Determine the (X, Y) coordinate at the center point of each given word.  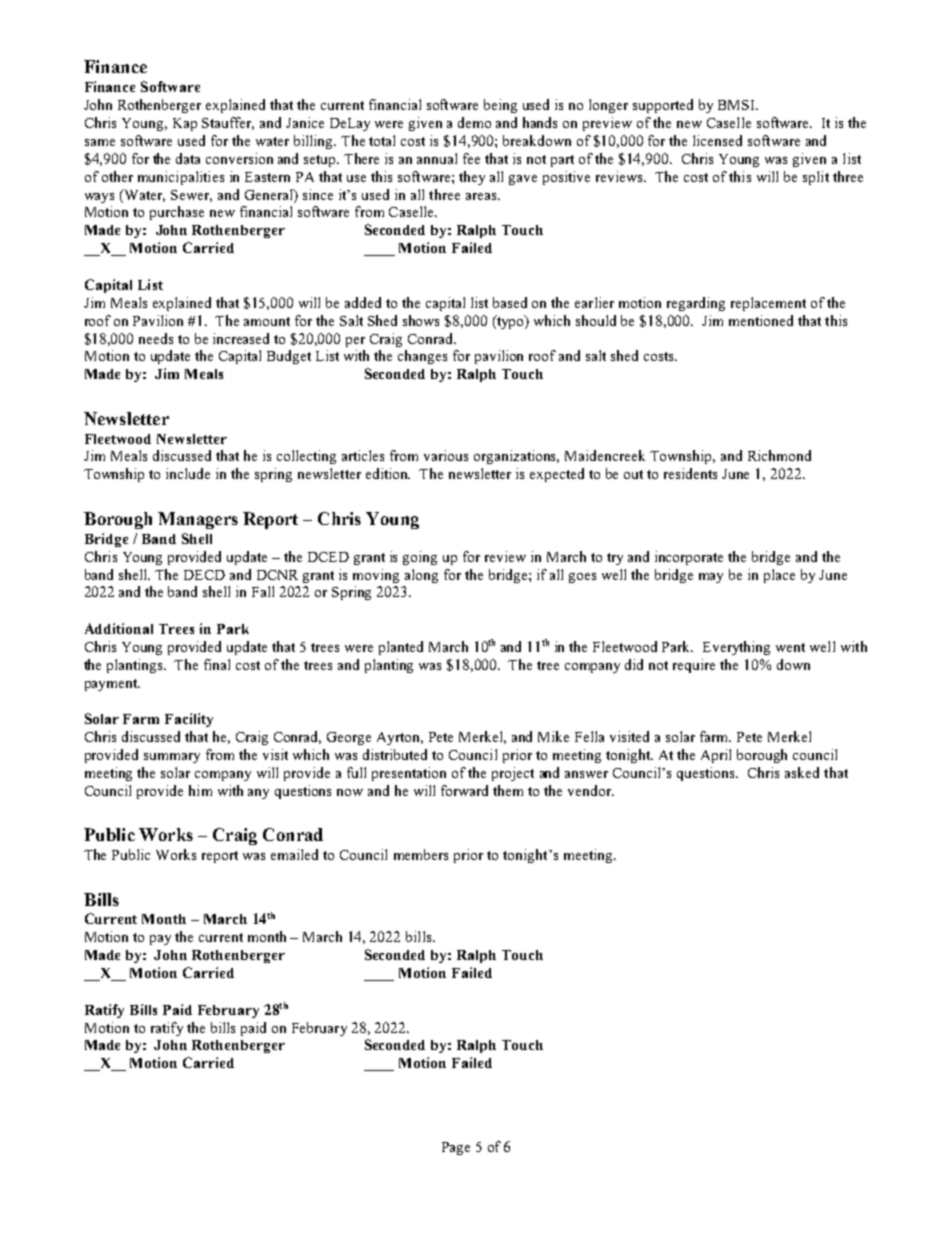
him (200, 790)
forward (464, 790)
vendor (591, 790)
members (421, 854)
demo (474, 122)
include (188, 473)
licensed (717, 140)
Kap (185, 124)
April (716, 756)
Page (456, 1148)
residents (690, 473)
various (446, 455)
